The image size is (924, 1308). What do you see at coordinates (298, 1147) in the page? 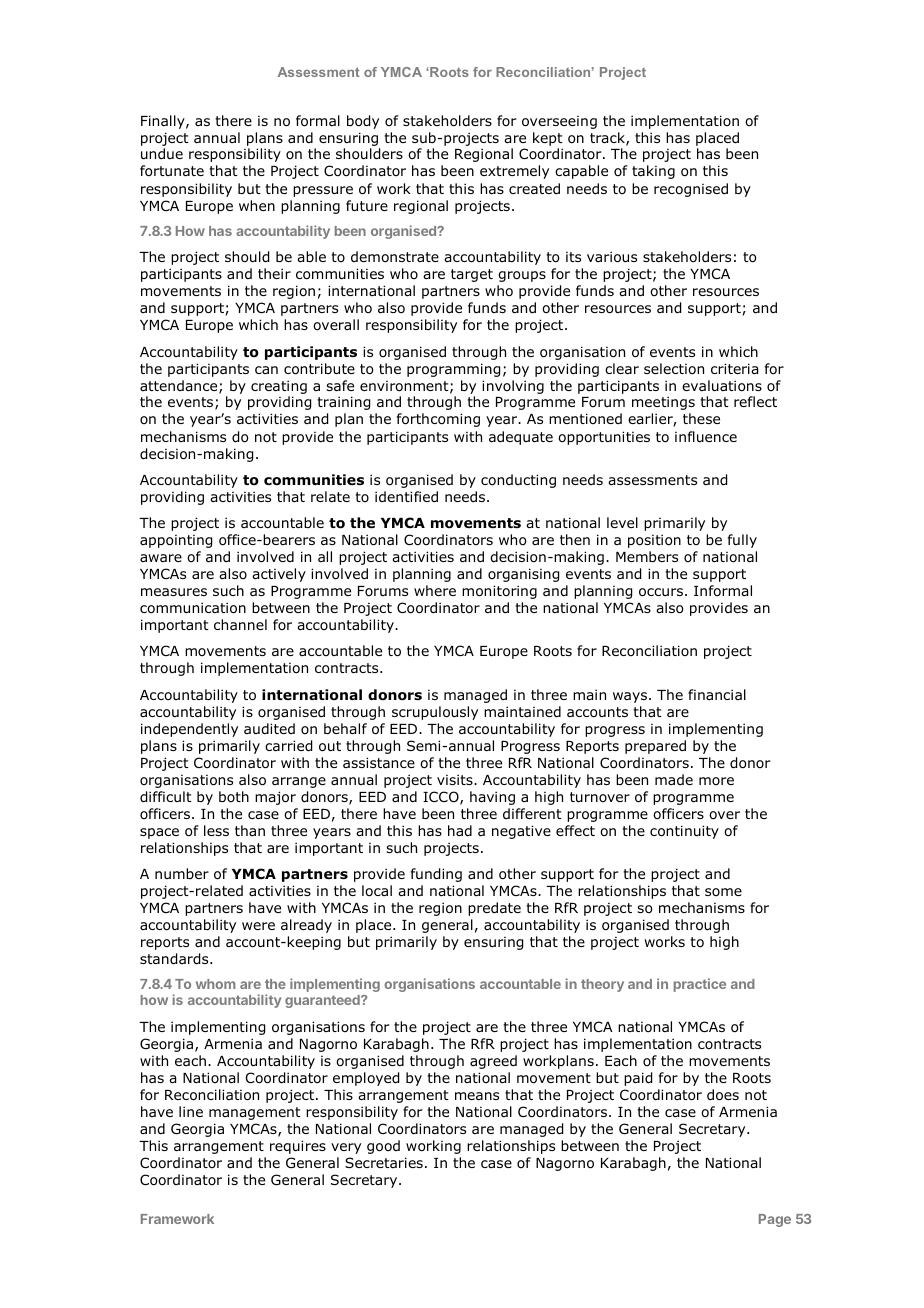
I see `requires` at bounding box center [298, 1147].
